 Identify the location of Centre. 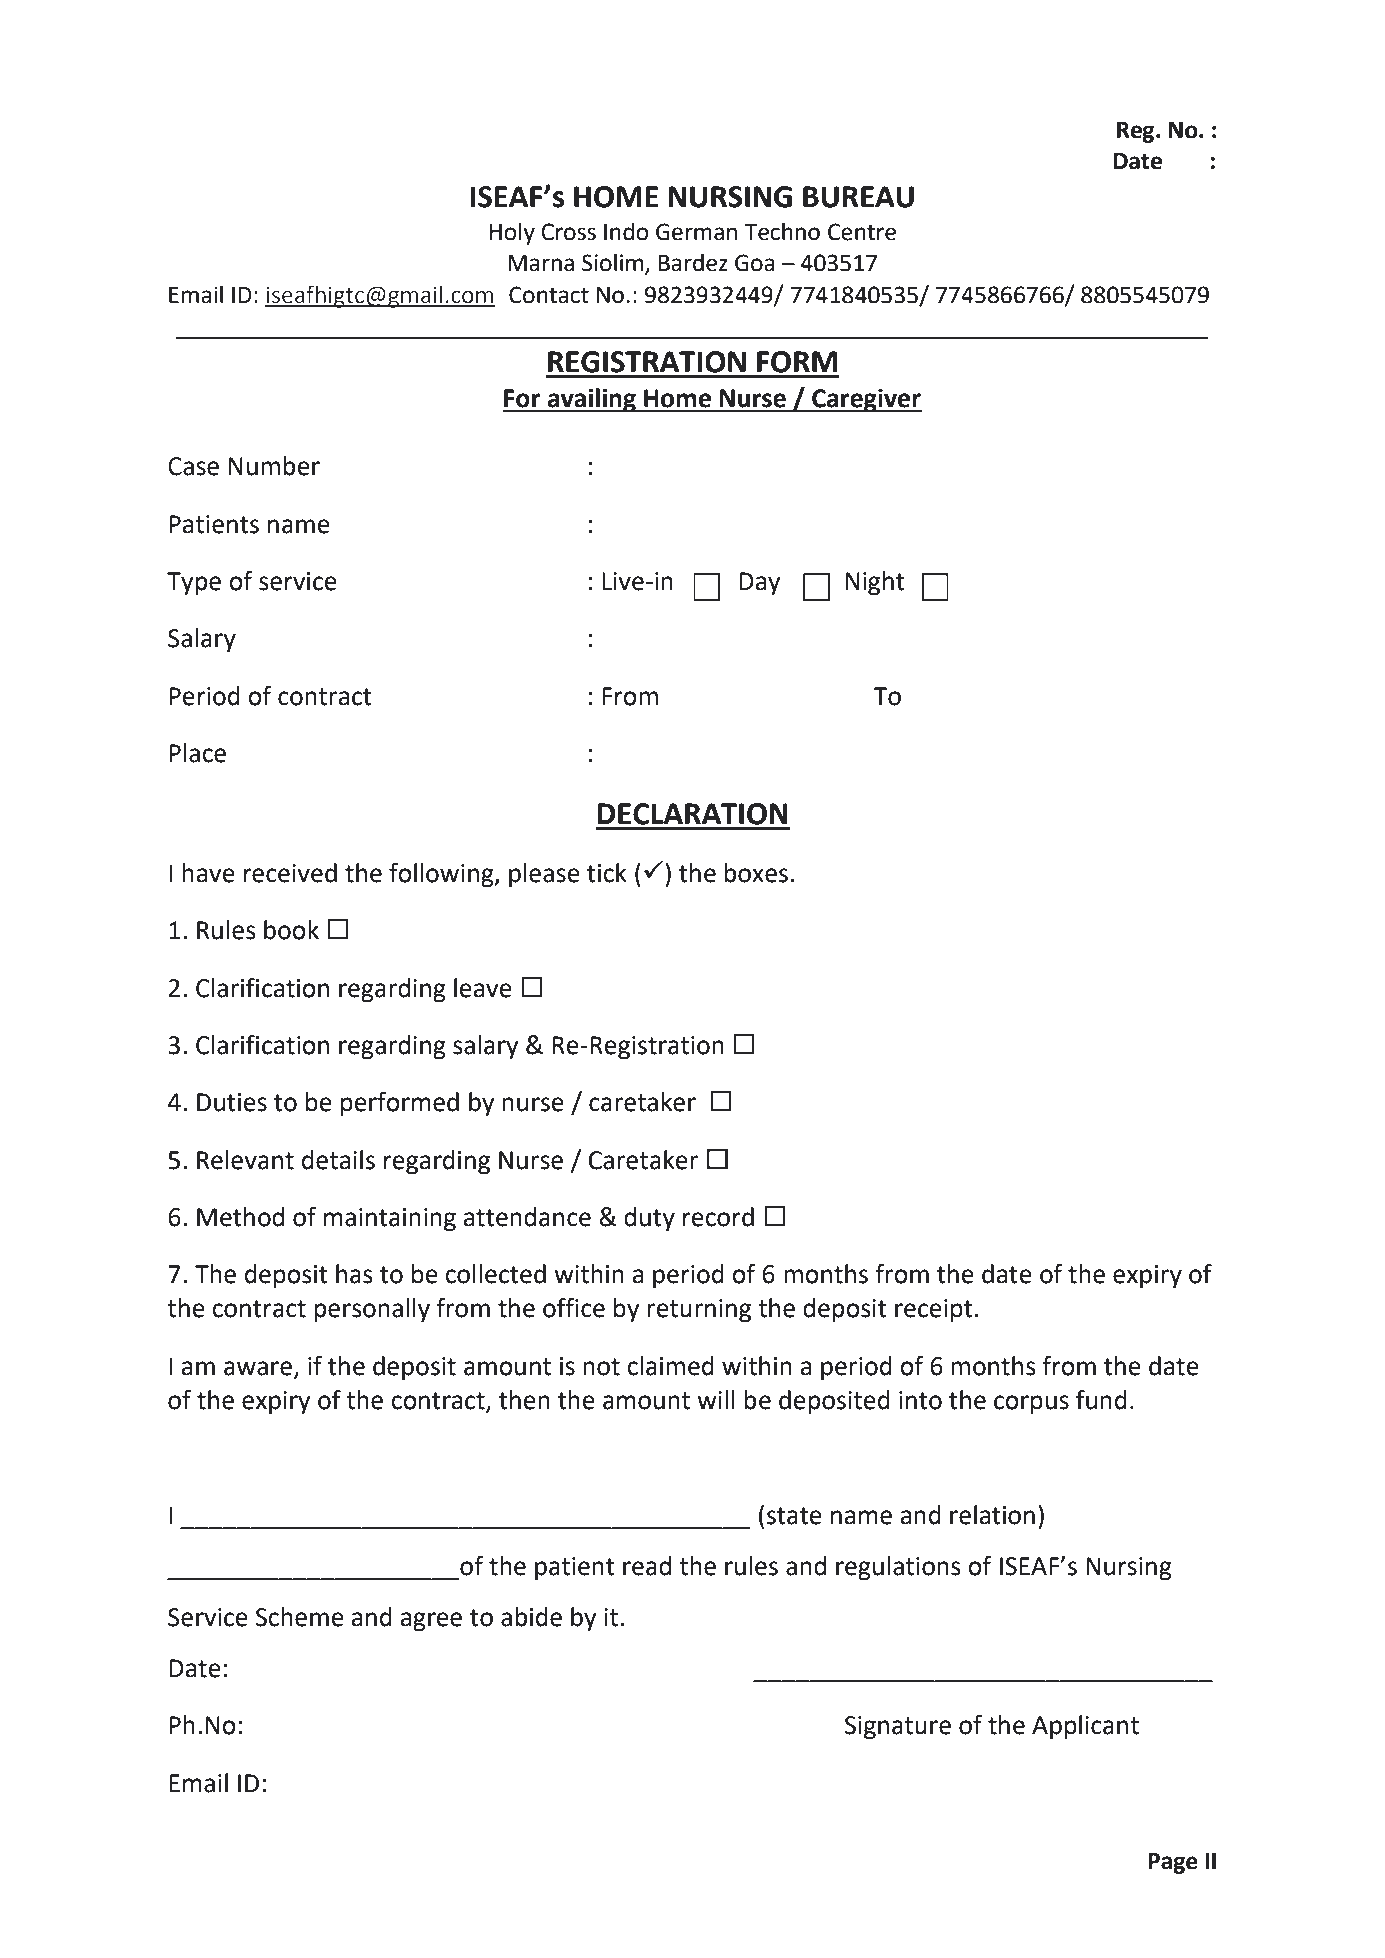
(862, 232).
